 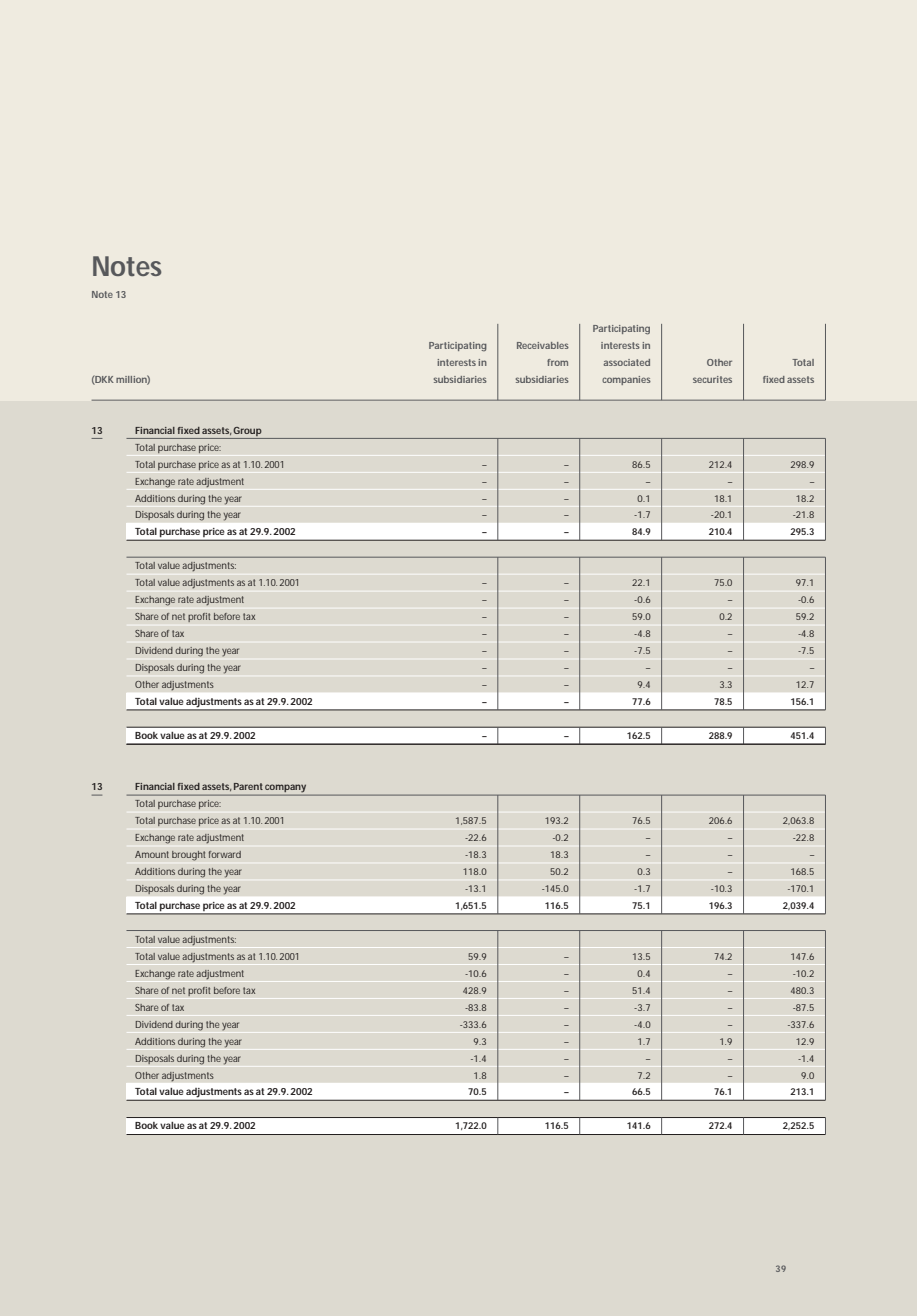 What do you see at coordinates (248, 786) in the screenshot?
I see `Parent` at bounding box center [248, 786].
